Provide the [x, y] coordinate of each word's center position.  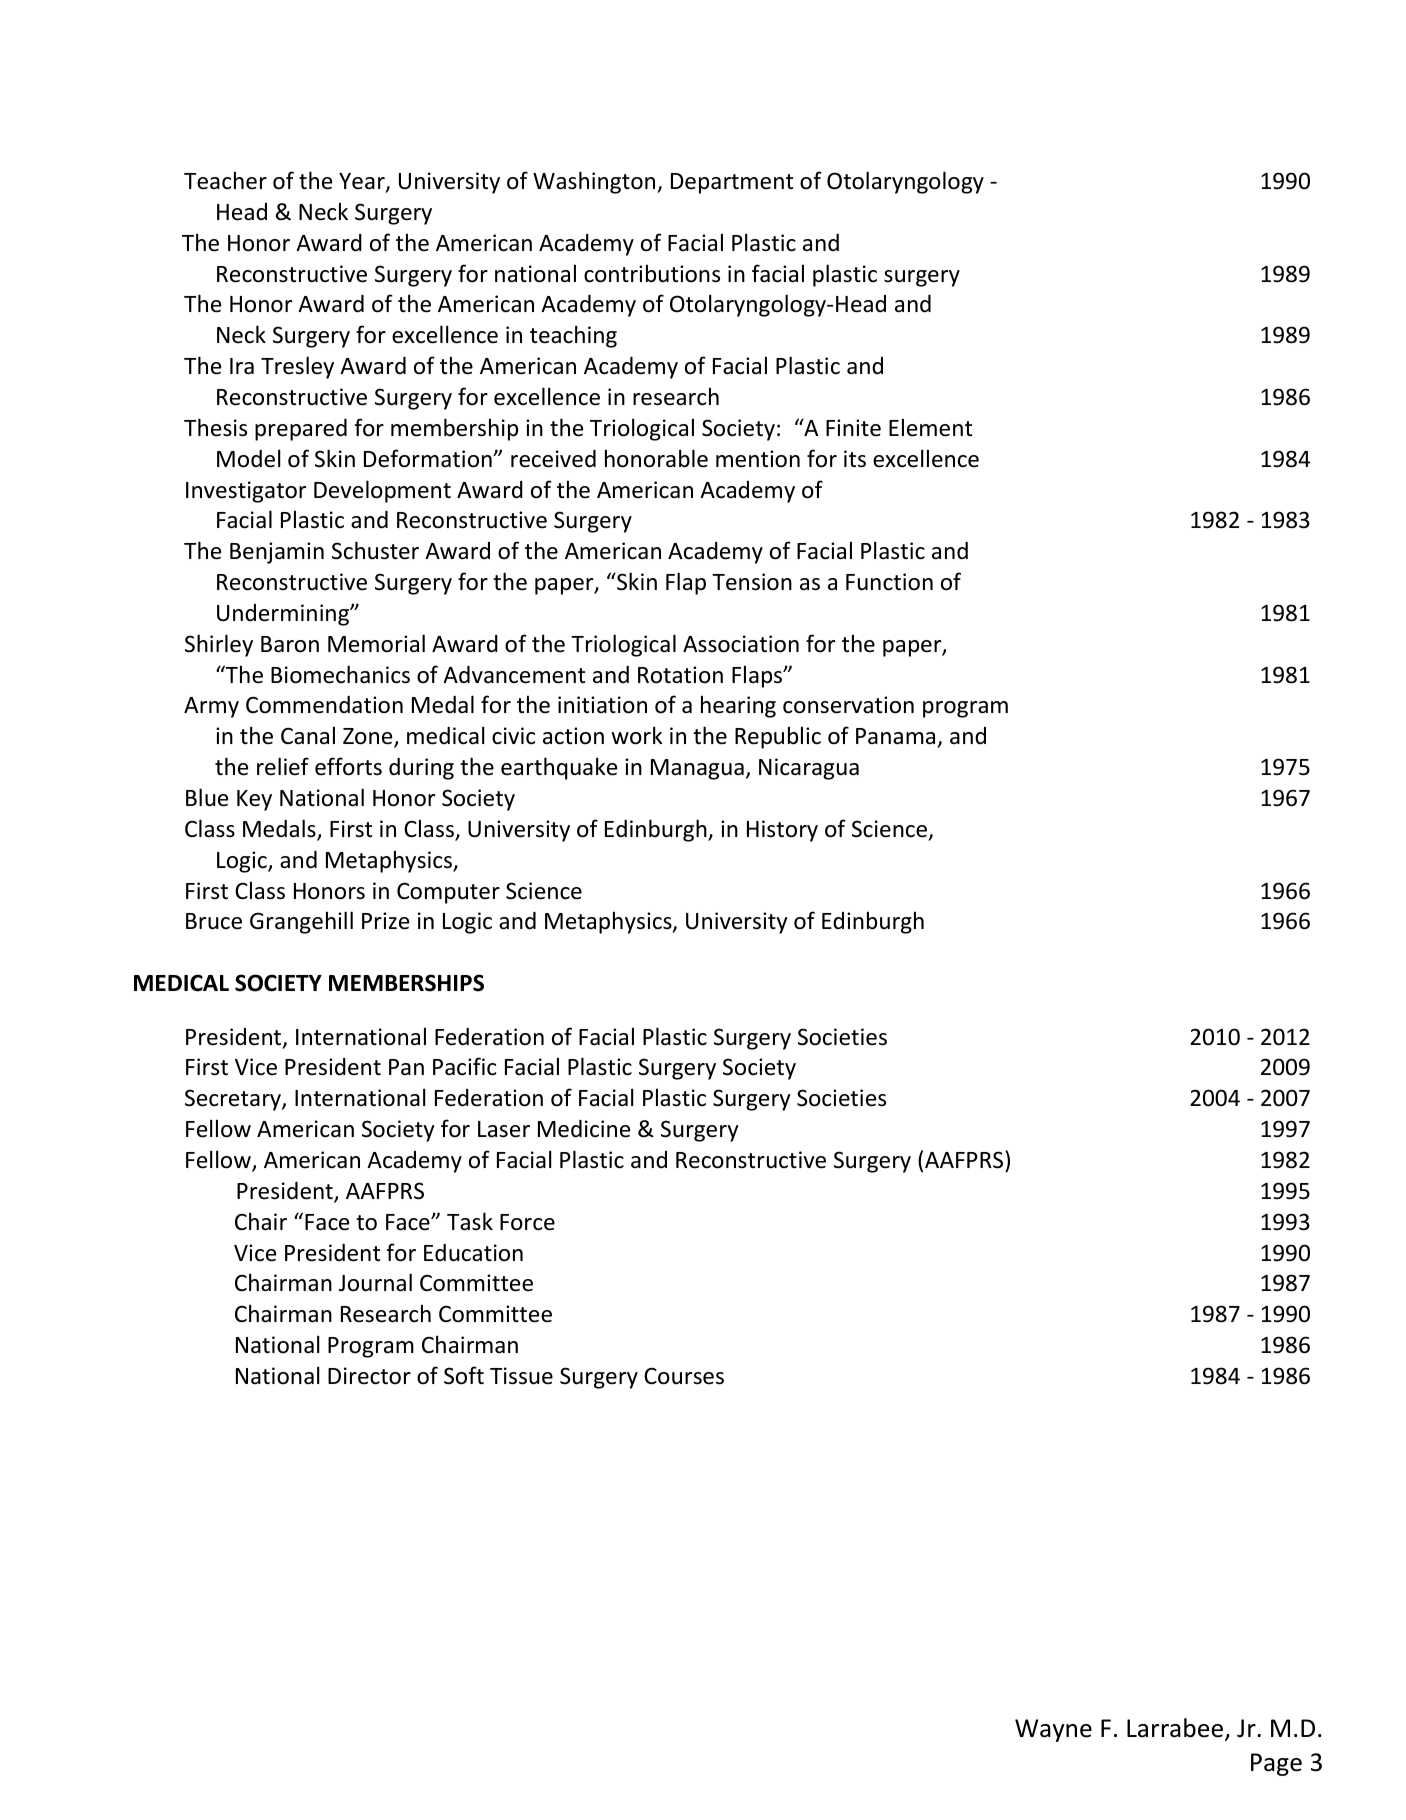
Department [732, 183]
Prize [385, 921]
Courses [684, 1376]
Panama [897, 738]
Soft [464, 1375]
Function [889, 582]
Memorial [376, 643]
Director [369, 1376]
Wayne [1053, 1730]
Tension [752, 582]
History [782, 831]
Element [930, 427]
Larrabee [1176, 1729]
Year [363, 182]
